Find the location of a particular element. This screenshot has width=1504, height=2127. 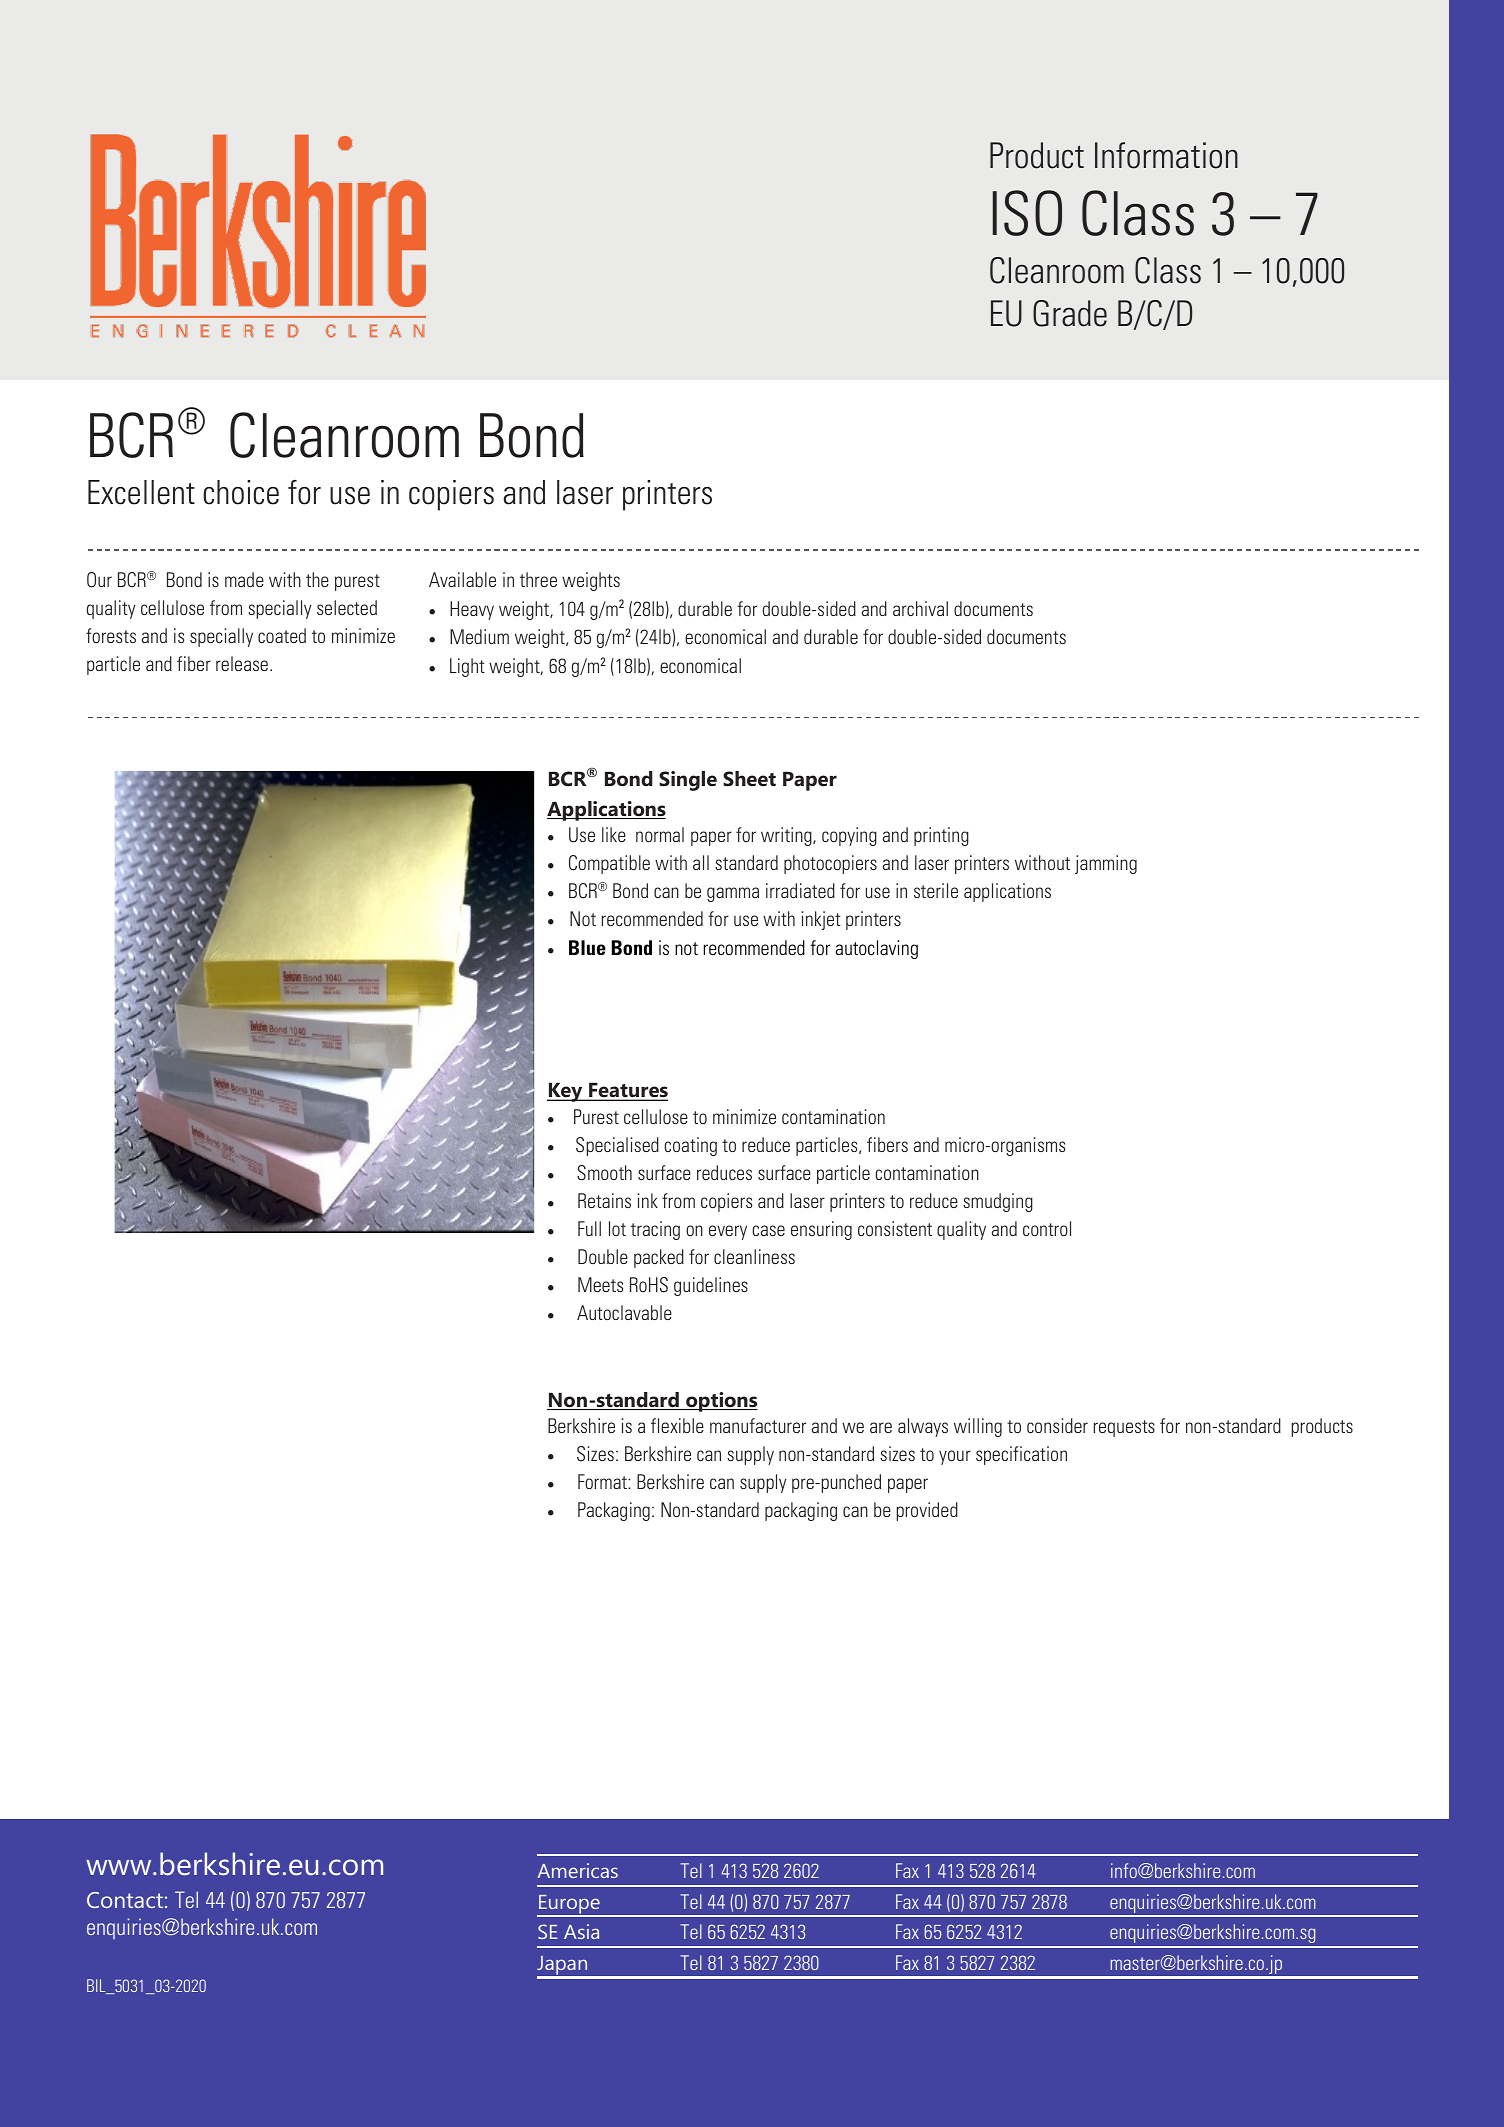

Contact is located at coordinates (125, 1900).
